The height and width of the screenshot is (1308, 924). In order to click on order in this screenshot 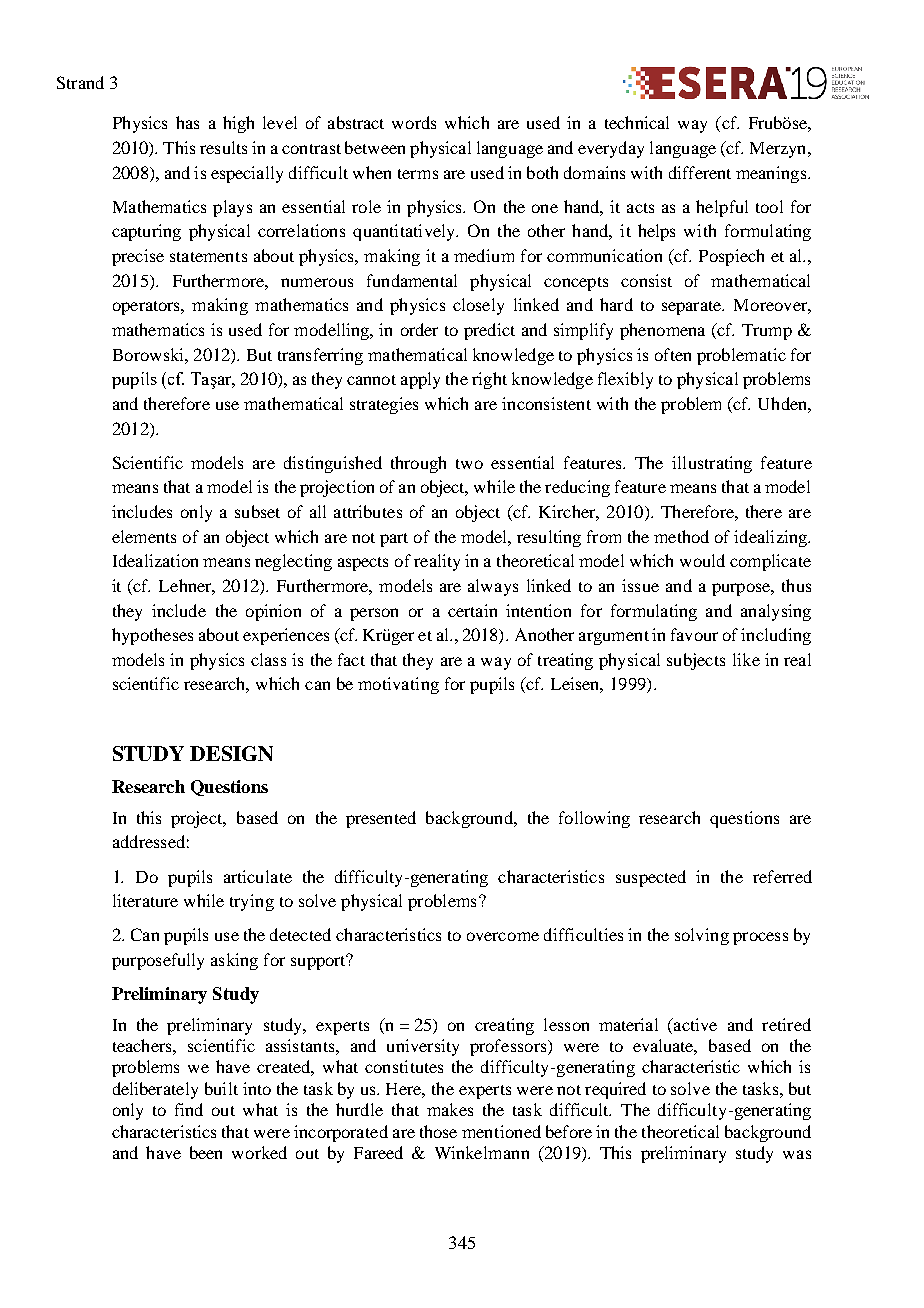, I will do `click(419, 329)`.
